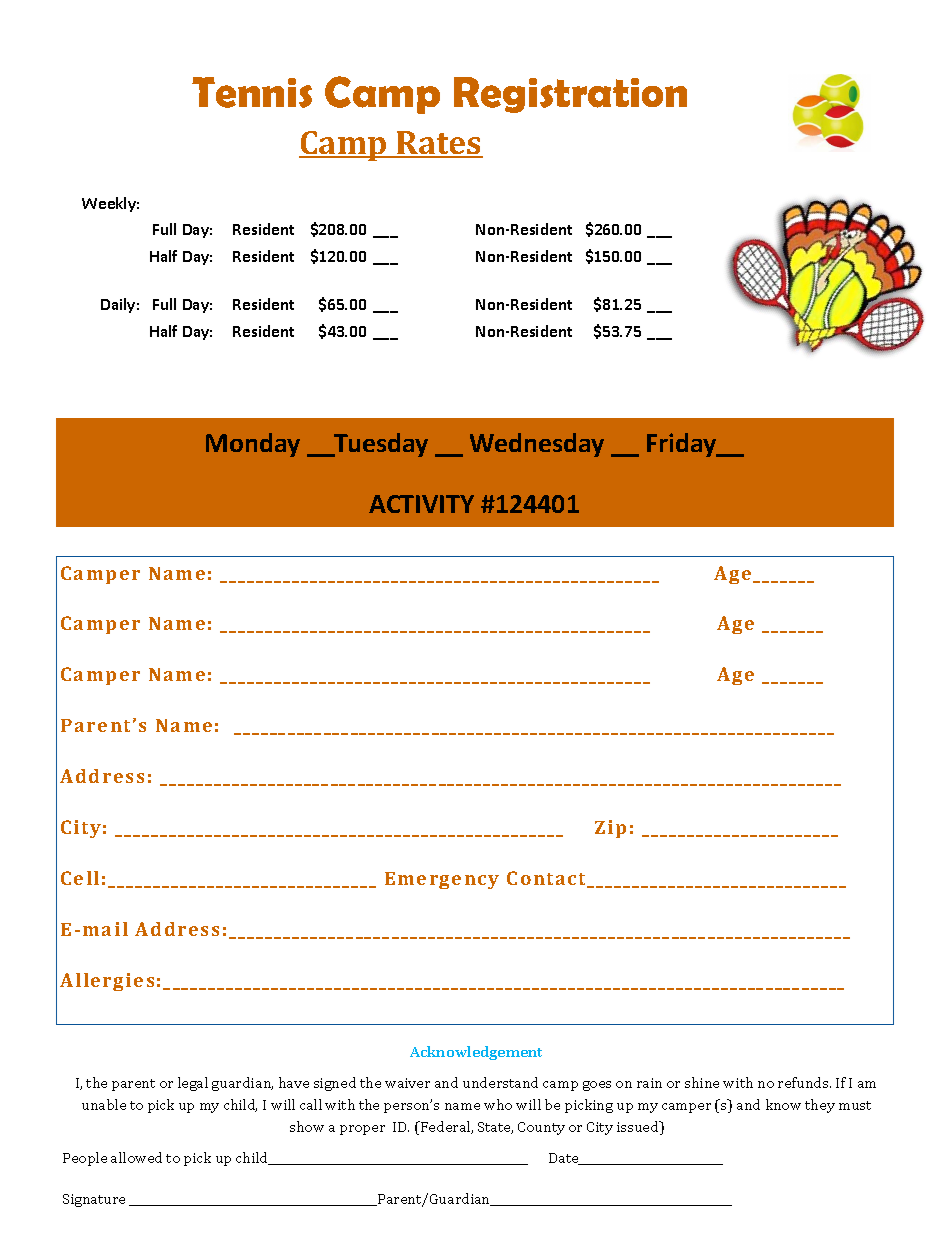  Describe the element at coordinates (253, 445) in the page. I see `Monday` at that location.
